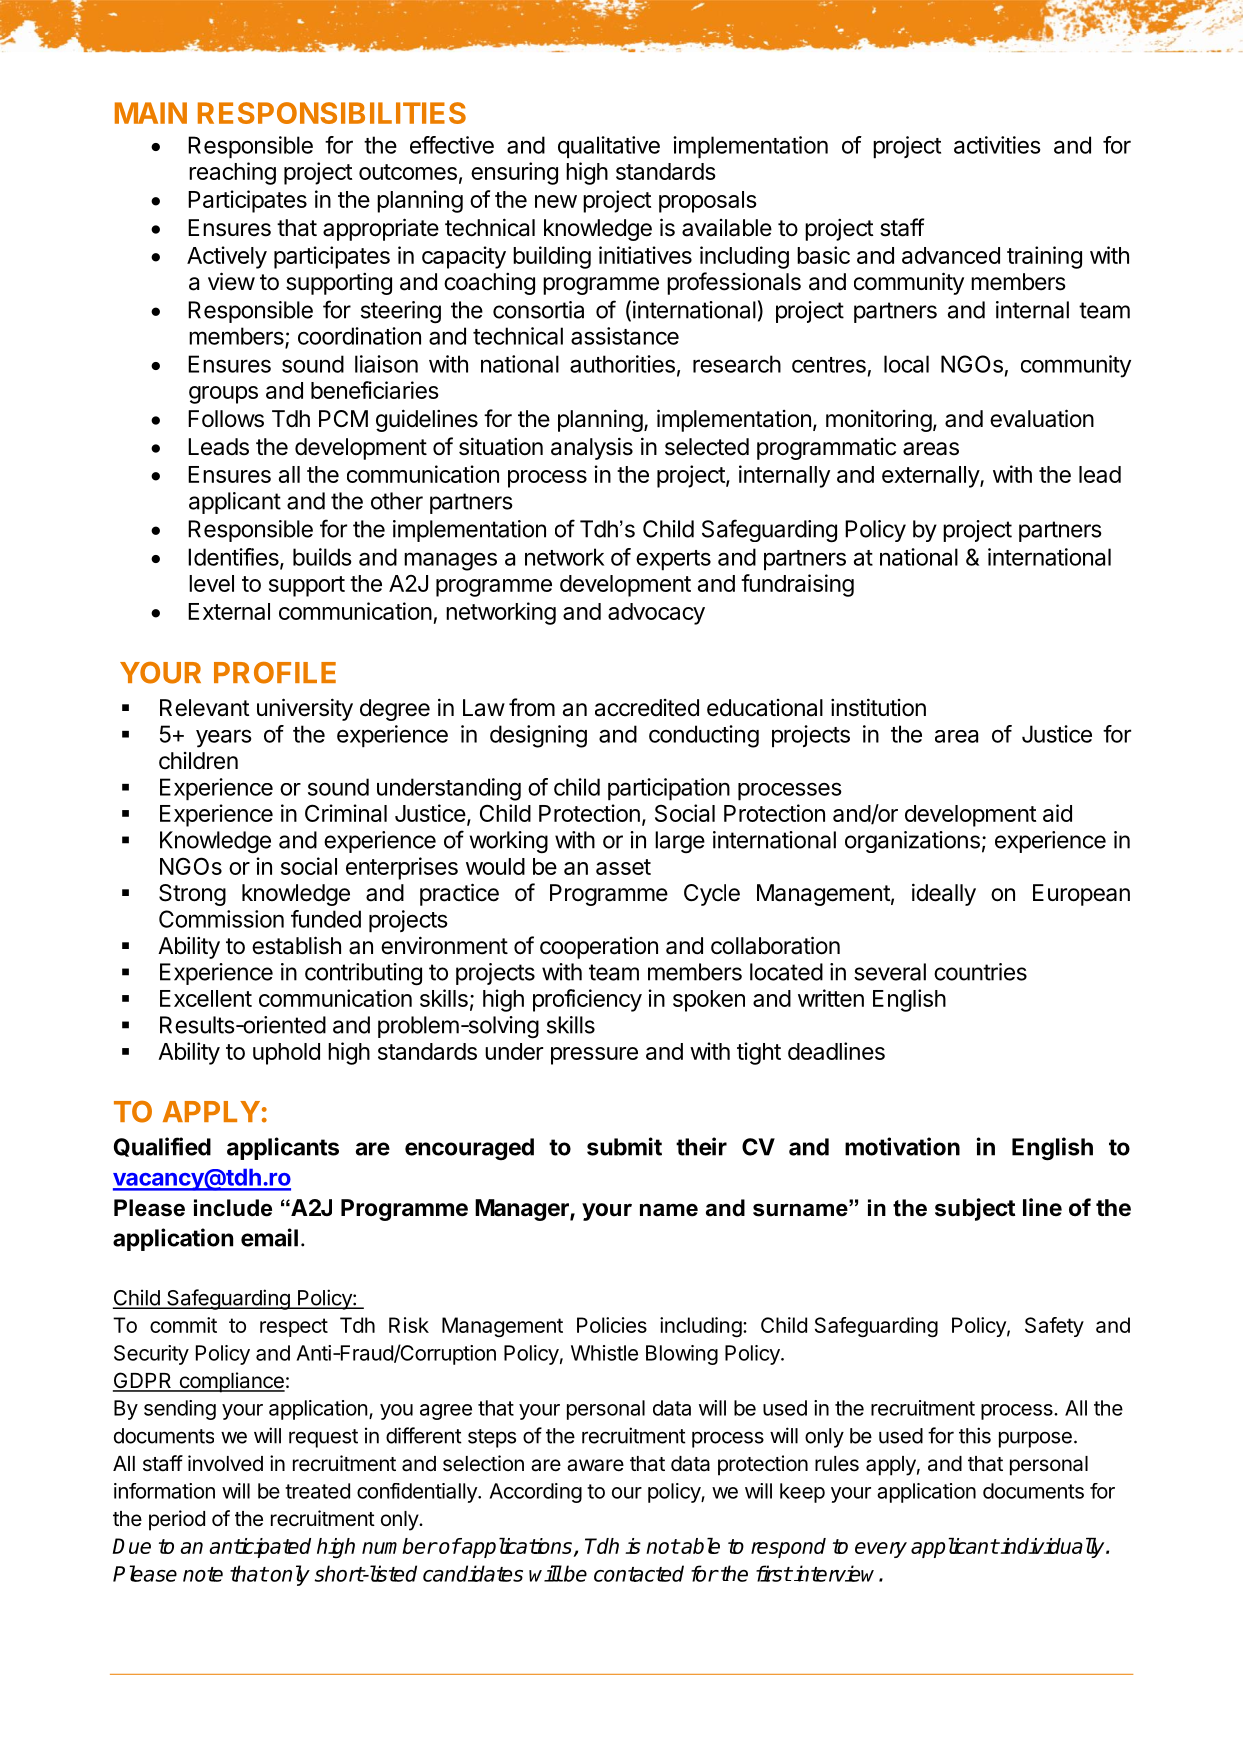 This page has height=1759, width=1243. What do you see at coordinates (609, 147) in the page?
I see `qualitative` at bounding box center [609, 147].
